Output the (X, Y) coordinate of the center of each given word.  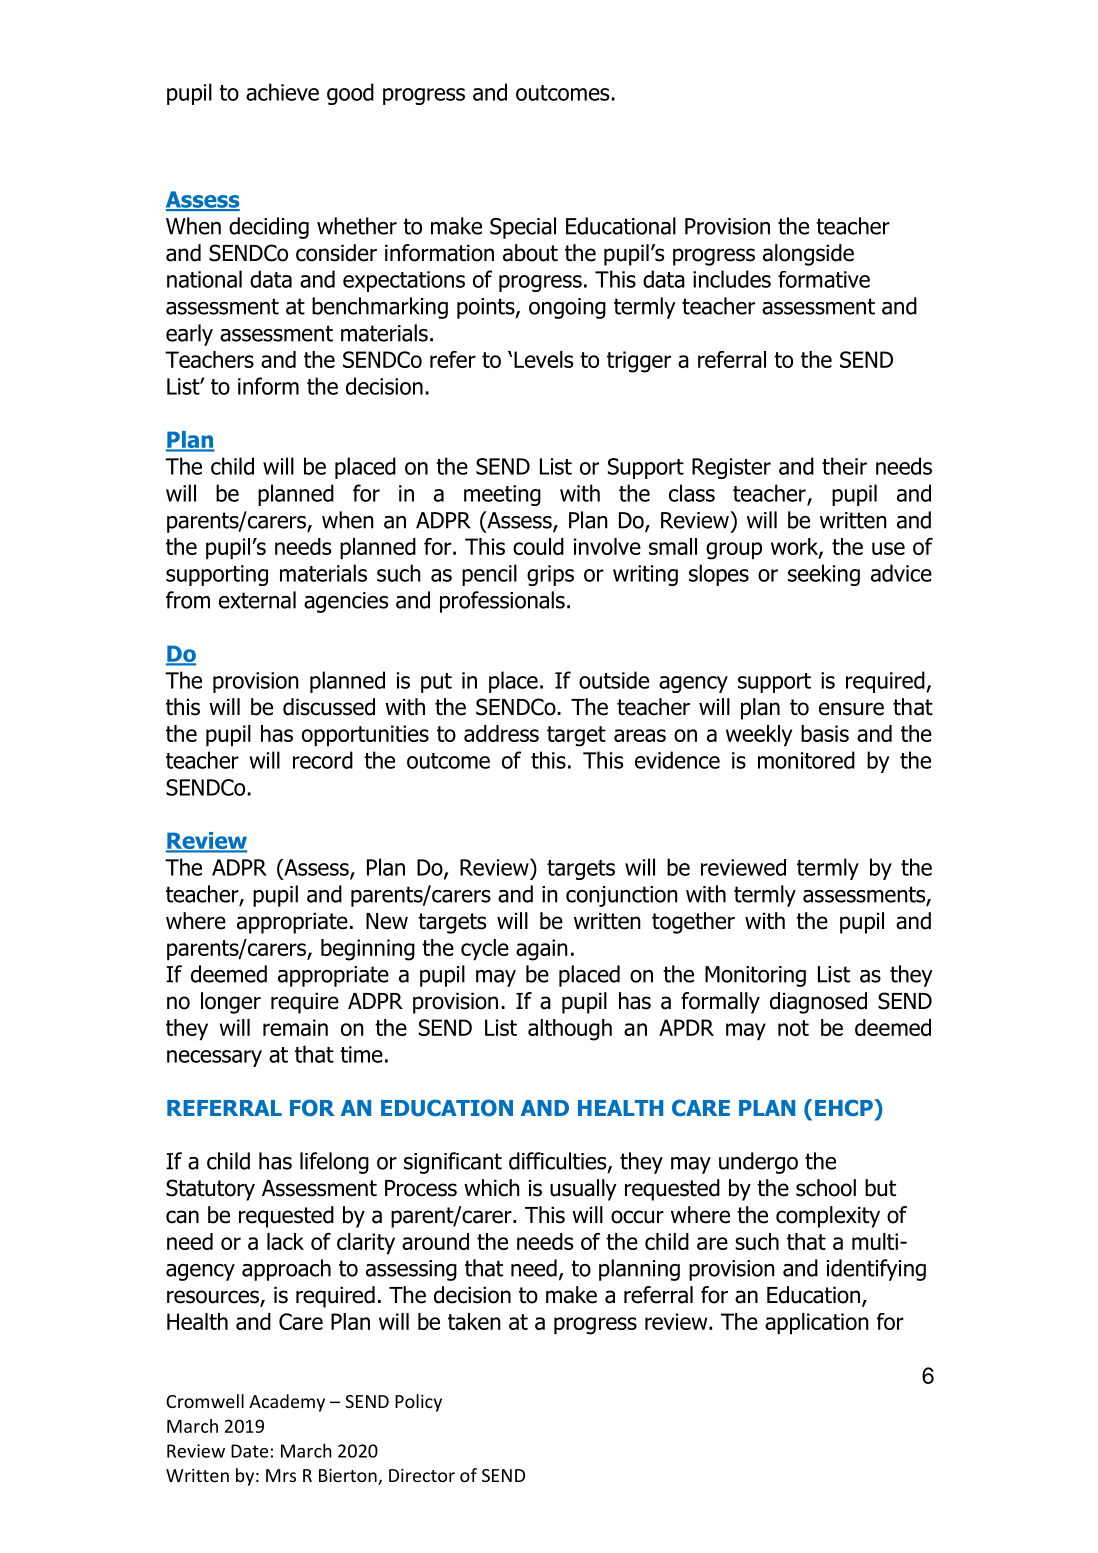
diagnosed (818, 1003)
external (257, 600)
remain (295, 1027)
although (570, 1030)
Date (249, 1451)
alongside (808, 255)
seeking (824, 575)
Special (523, 228)
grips (550, 575)
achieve (282, 92)
